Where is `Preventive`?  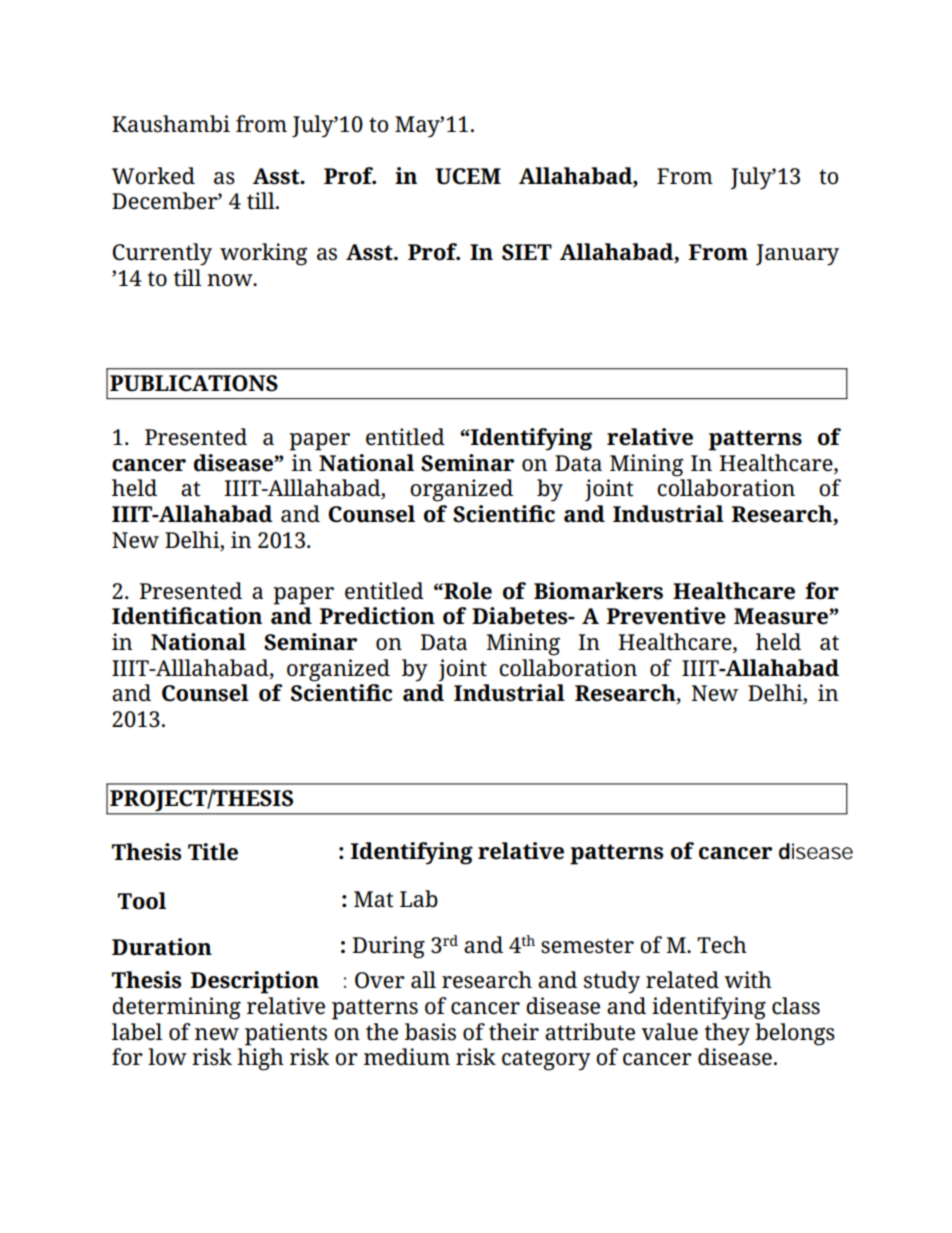 Preventive is located at coordinates (666, 616).
